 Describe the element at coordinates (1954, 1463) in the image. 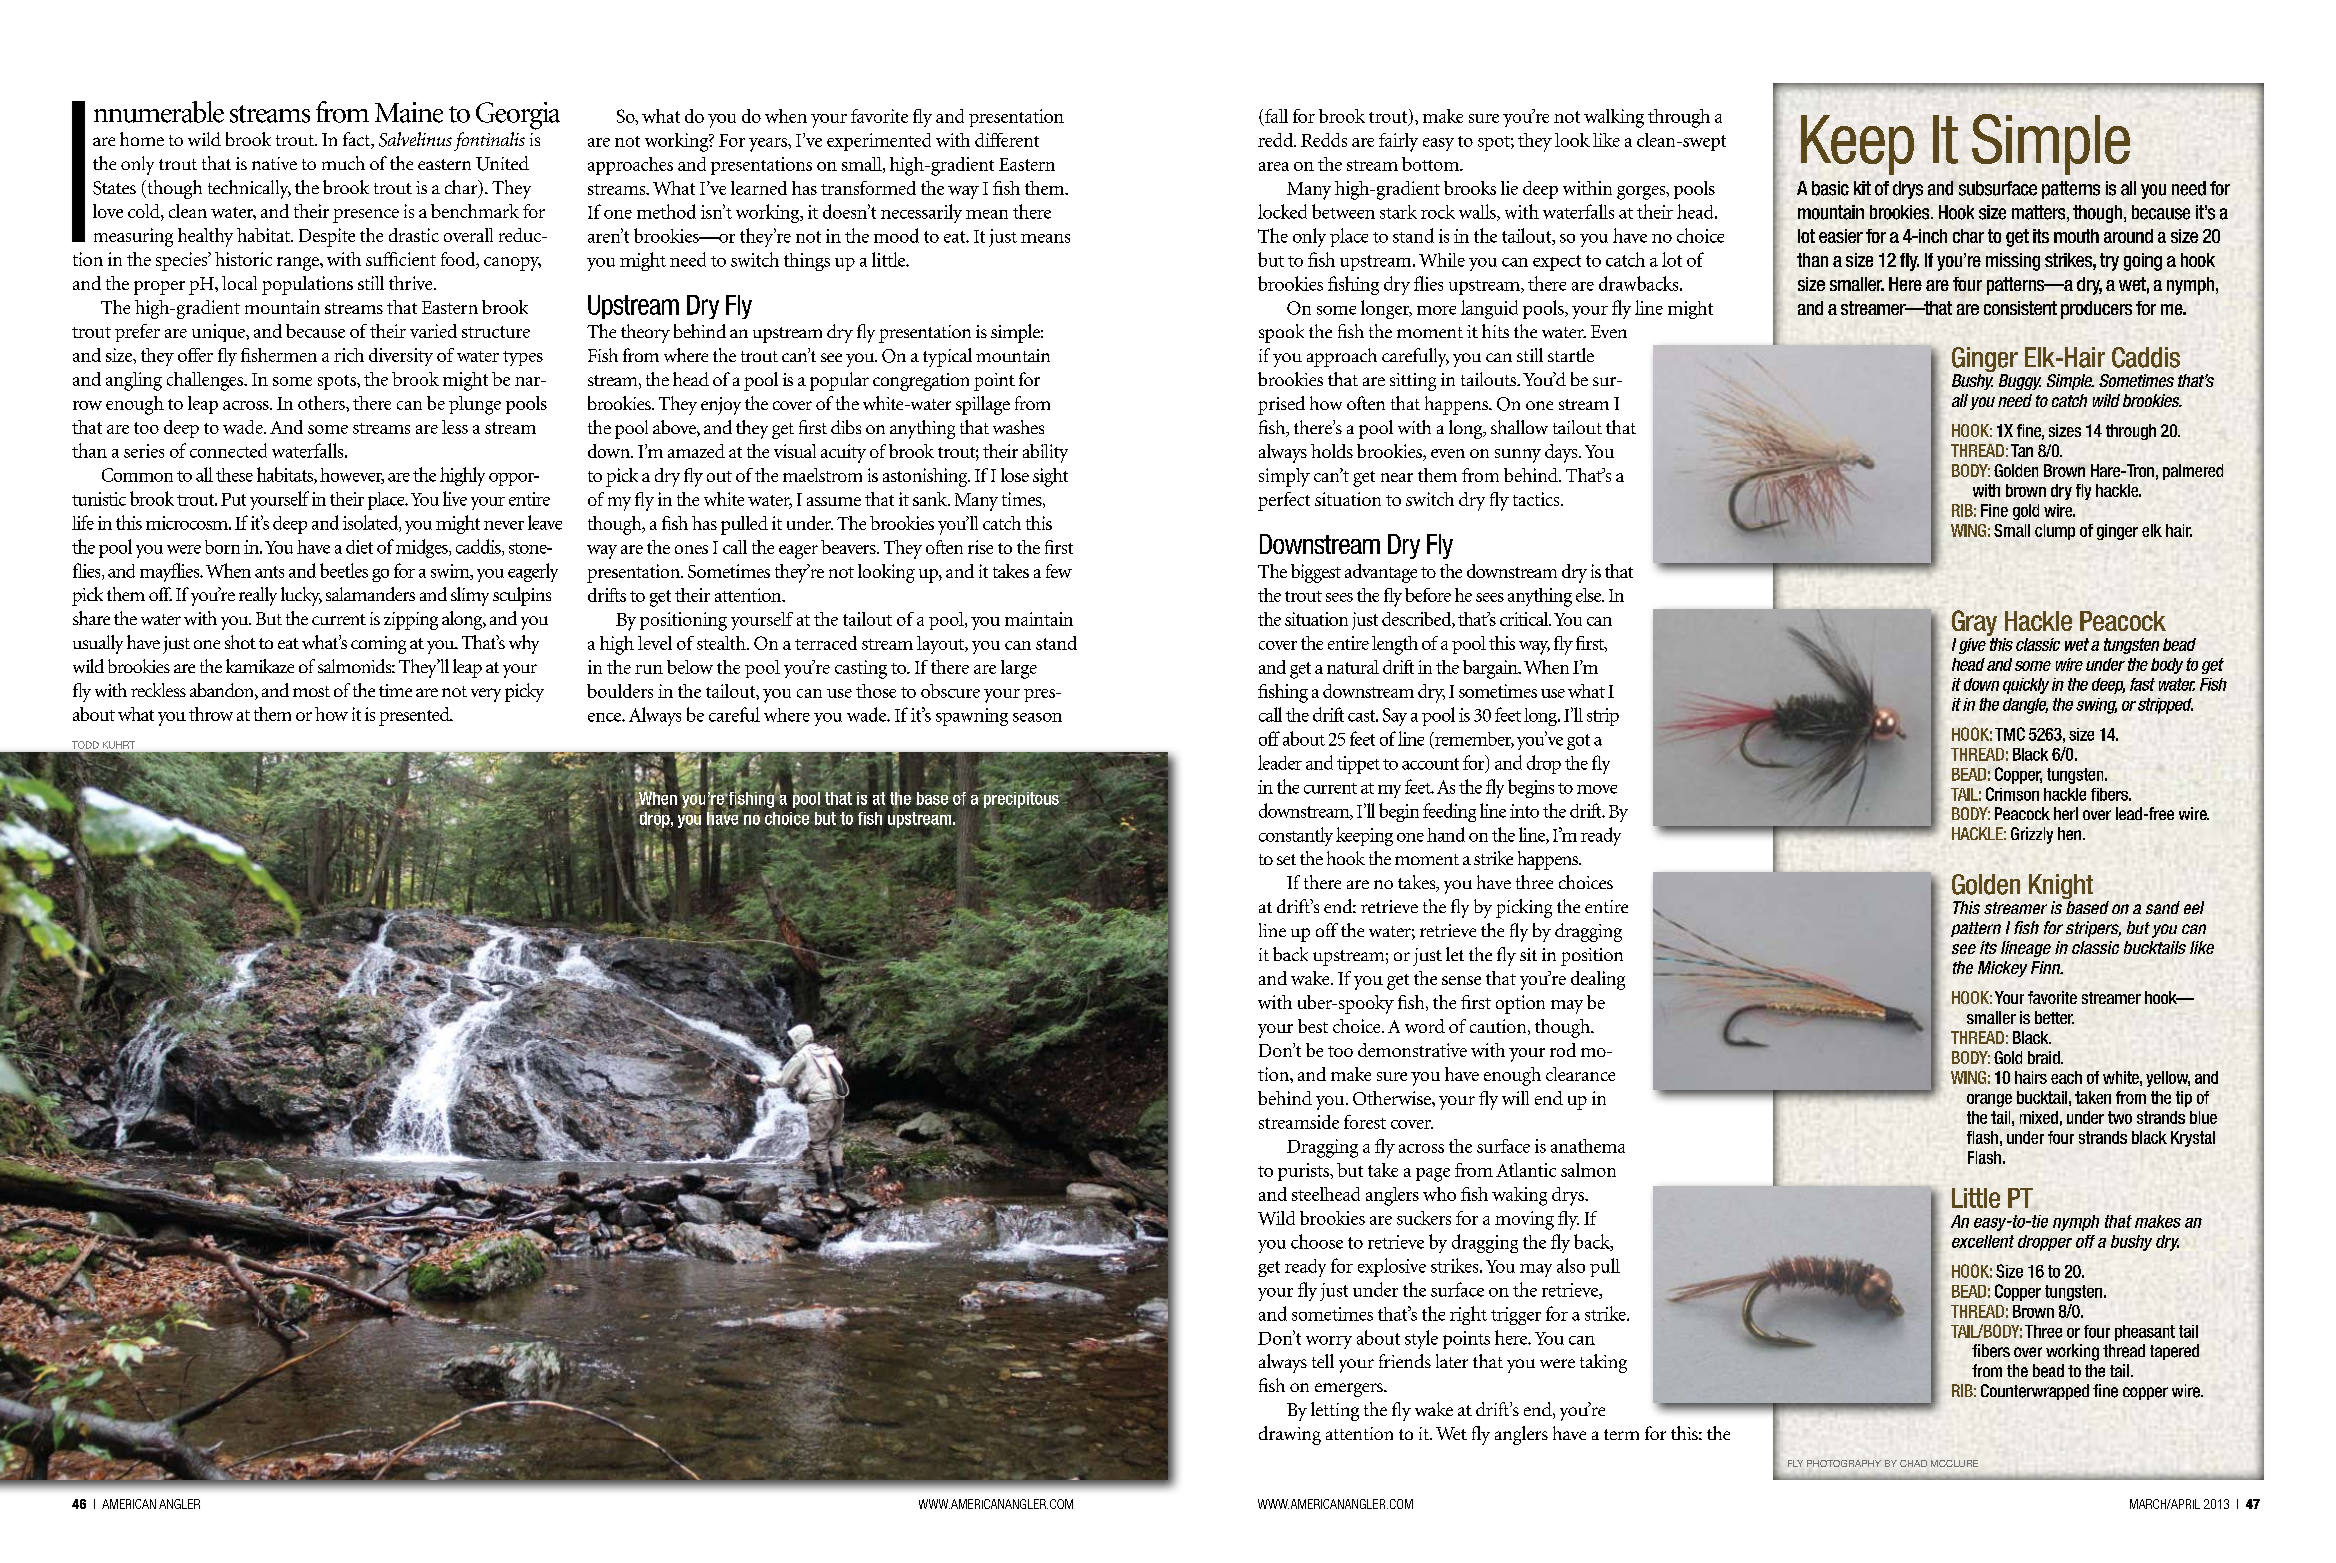

I see `mcclure` at that location.
